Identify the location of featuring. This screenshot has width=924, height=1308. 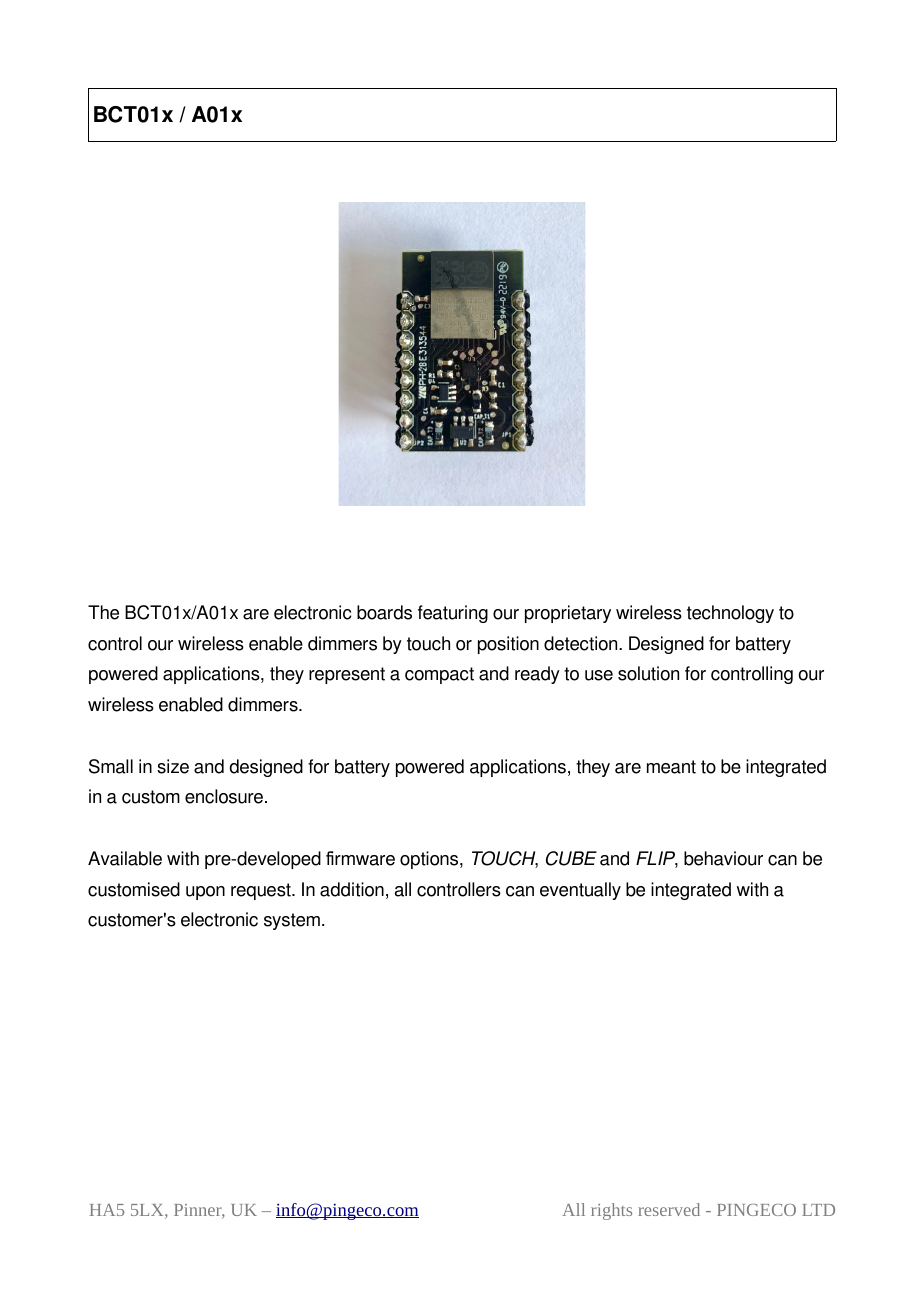
(453, 614).
